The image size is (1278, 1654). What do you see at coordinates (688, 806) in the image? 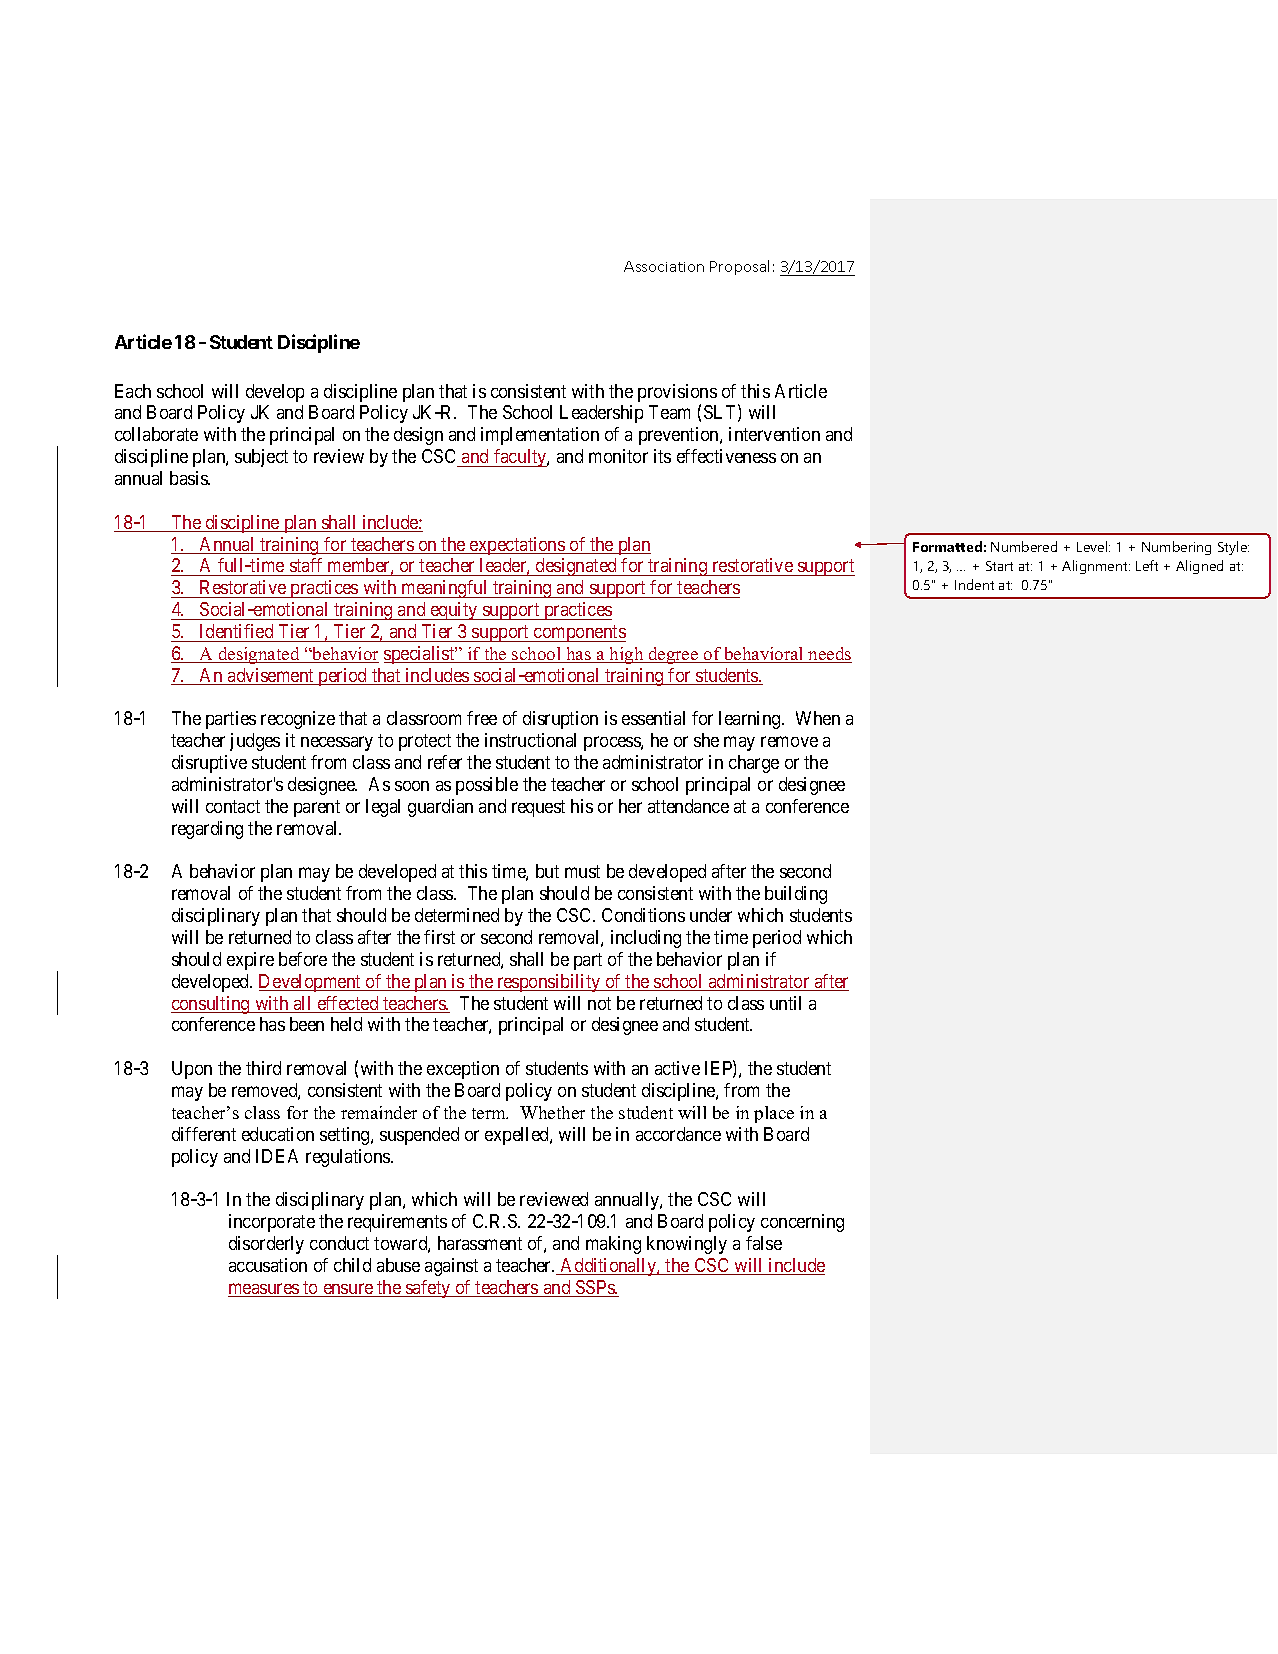
I see `attendance` at bounding box center [688, 806].
